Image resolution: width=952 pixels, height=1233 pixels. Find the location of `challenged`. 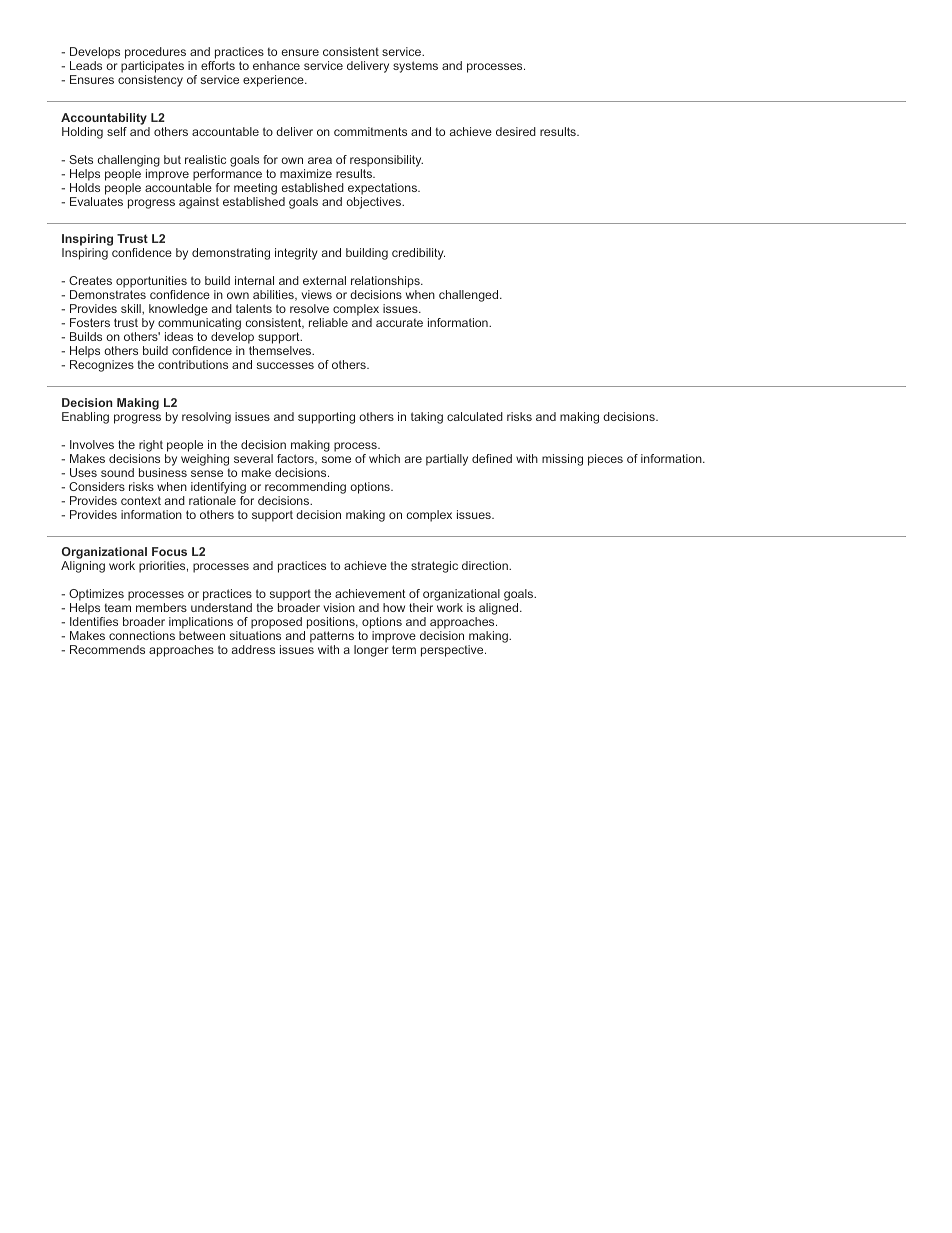

challenged is located at coordinates (470, 296).
